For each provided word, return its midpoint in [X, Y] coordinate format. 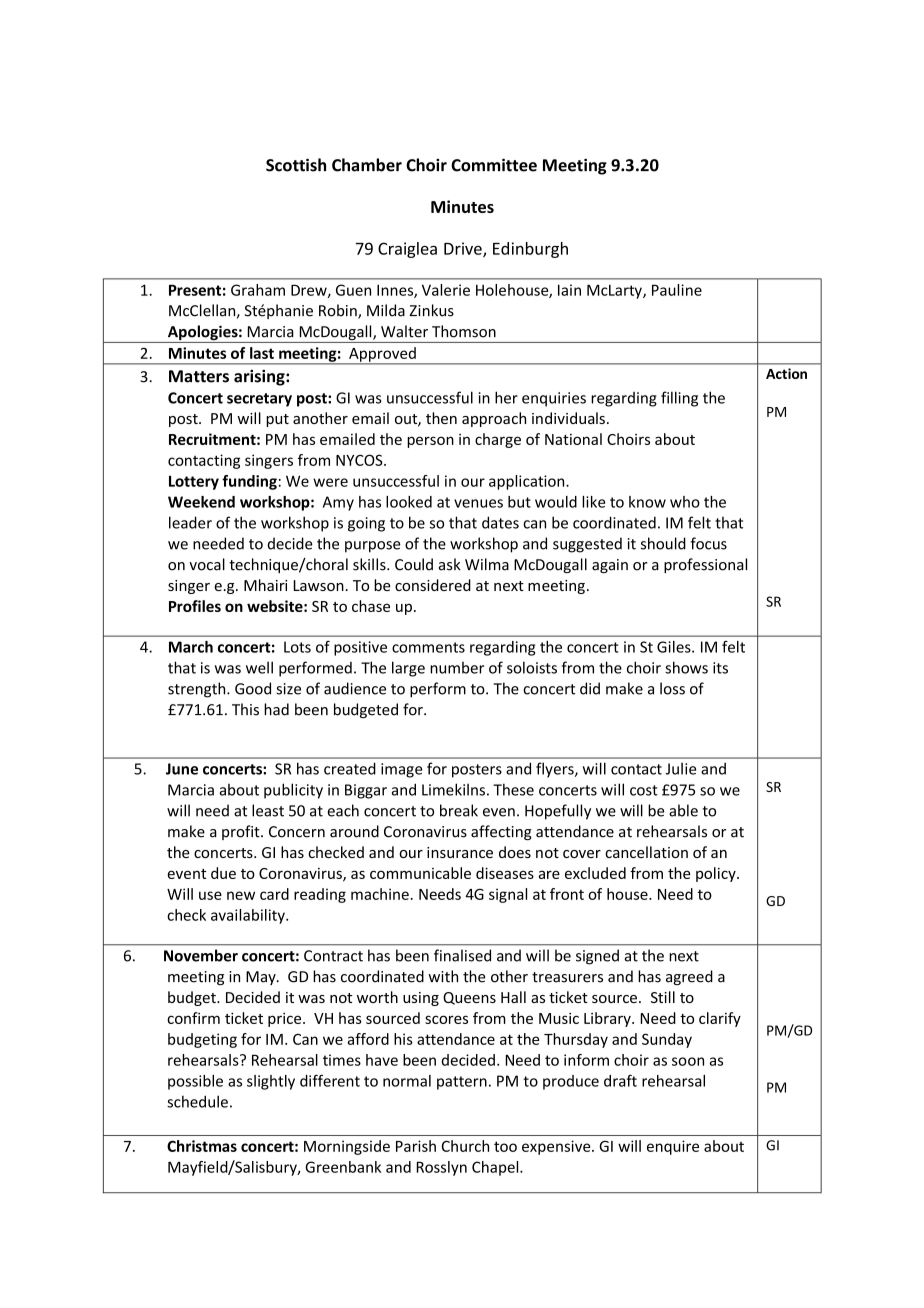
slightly [271, 1082]
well [259, 667]
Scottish [296, 165]
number [457, 668]
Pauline [677, 290]
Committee [494, 165]
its [720, 668]
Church [465, 1146]
